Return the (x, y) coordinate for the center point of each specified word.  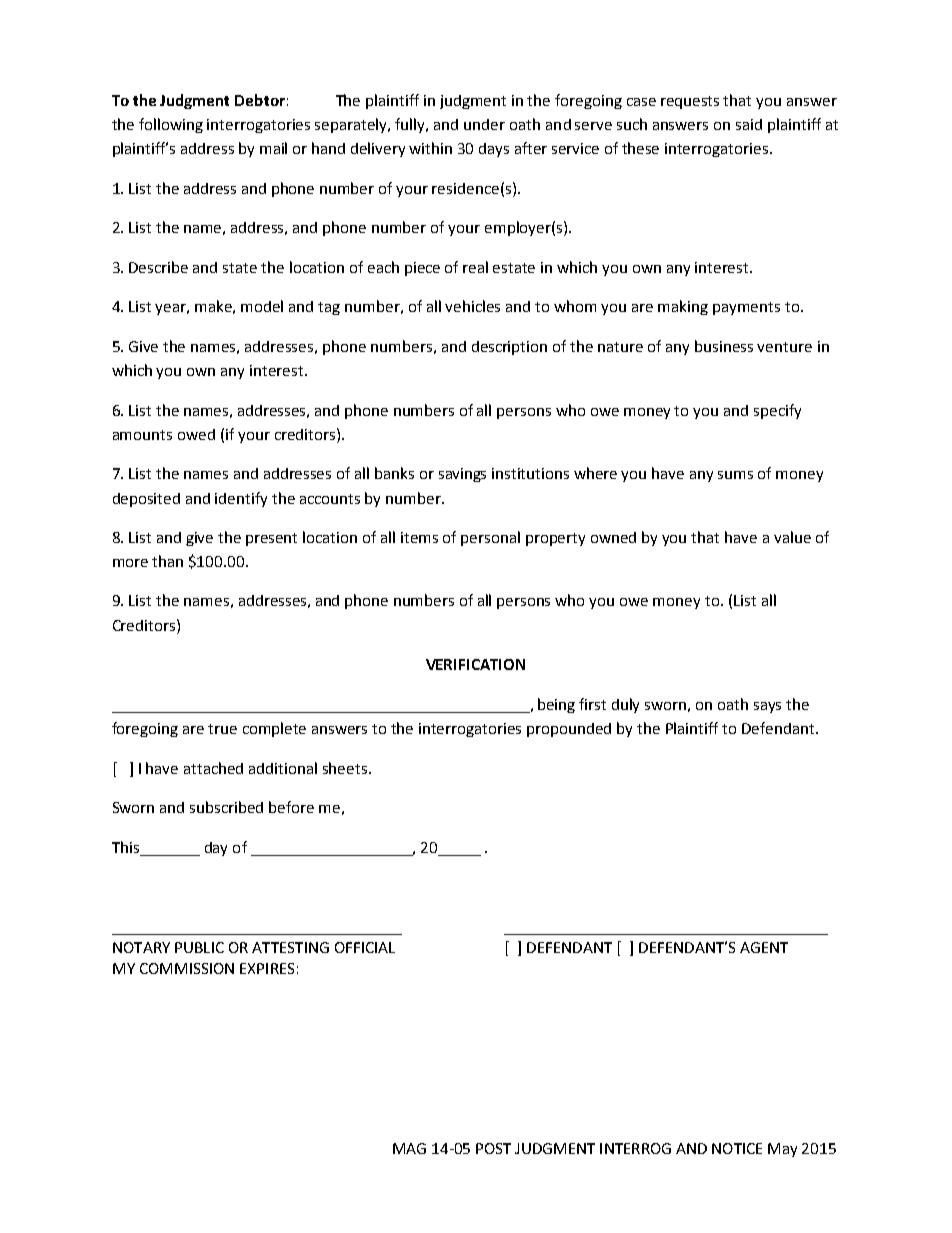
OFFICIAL (365, 947)
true (222, 729)
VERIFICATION (475, 664)
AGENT (764, 947)
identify (241, 499)
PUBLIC (199, 947)
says (767, 707)
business (724, 346)
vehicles (472, 306)
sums (735, 475)
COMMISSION (187, 968)
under (484, 124)
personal (490, 538)
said (749, 124)
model (262, 306)
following (171, 125)
